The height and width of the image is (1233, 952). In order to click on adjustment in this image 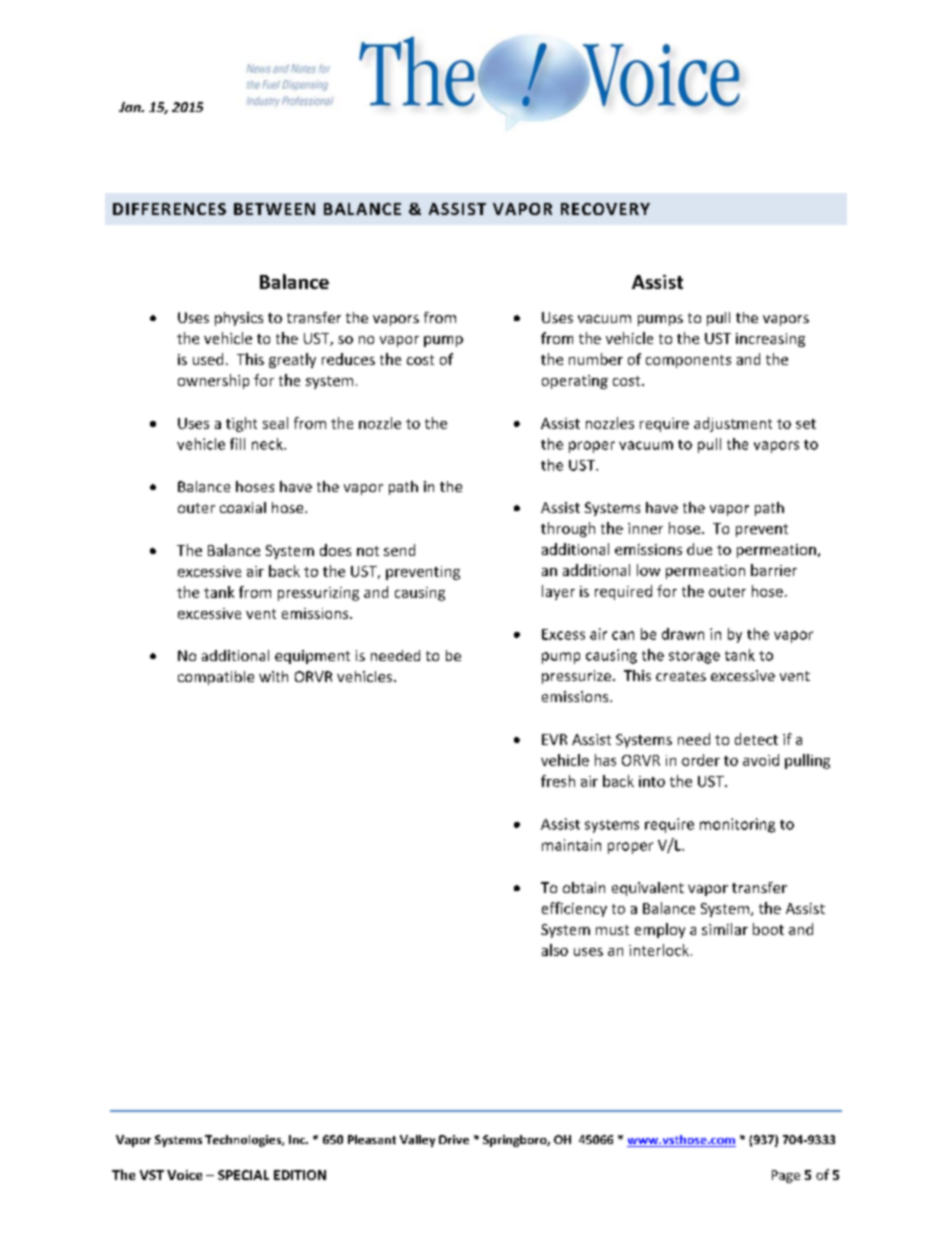, I will do `click(733, 424)`.
